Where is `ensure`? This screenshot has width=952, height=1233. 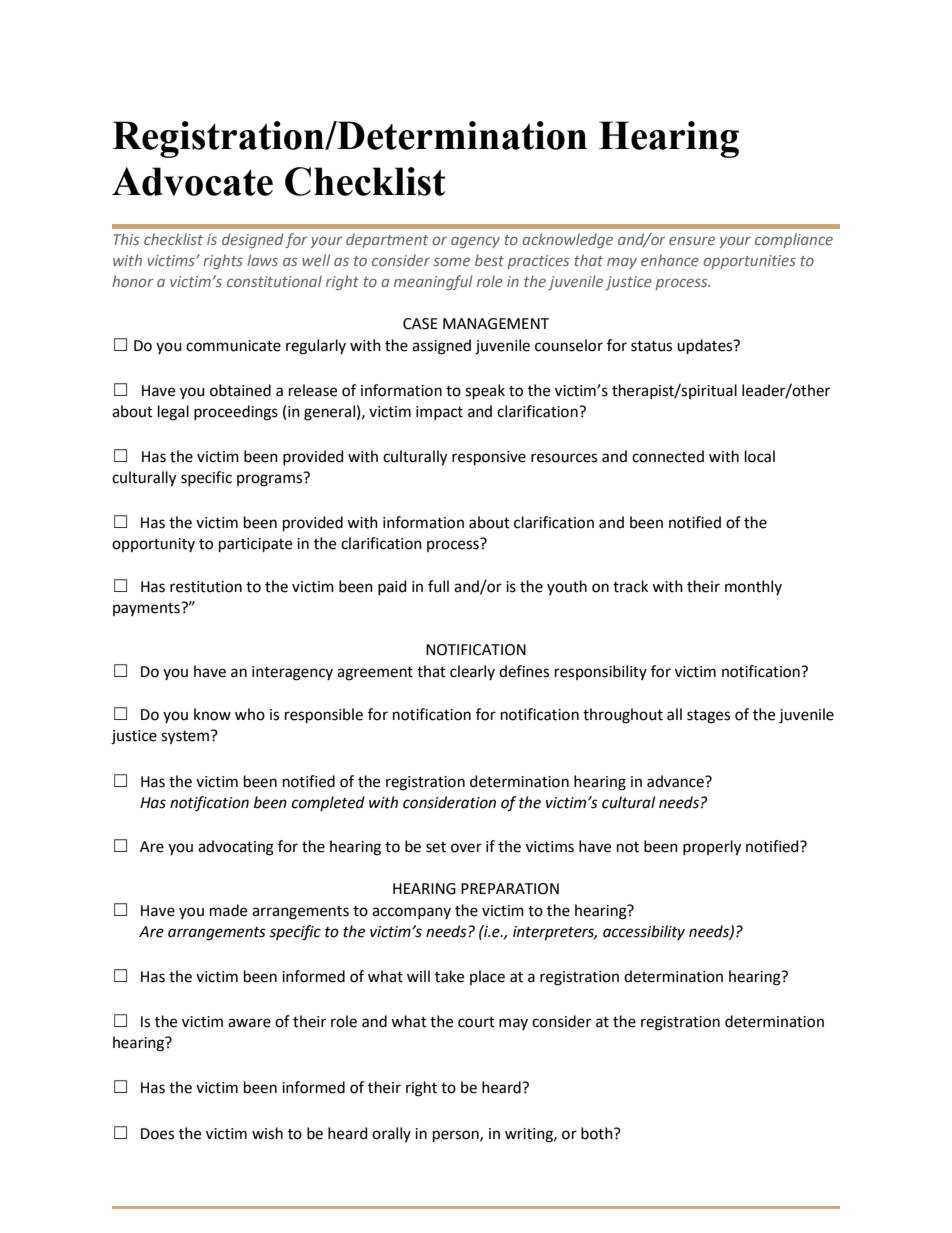 ensure is located at coordinates (692, 241).
